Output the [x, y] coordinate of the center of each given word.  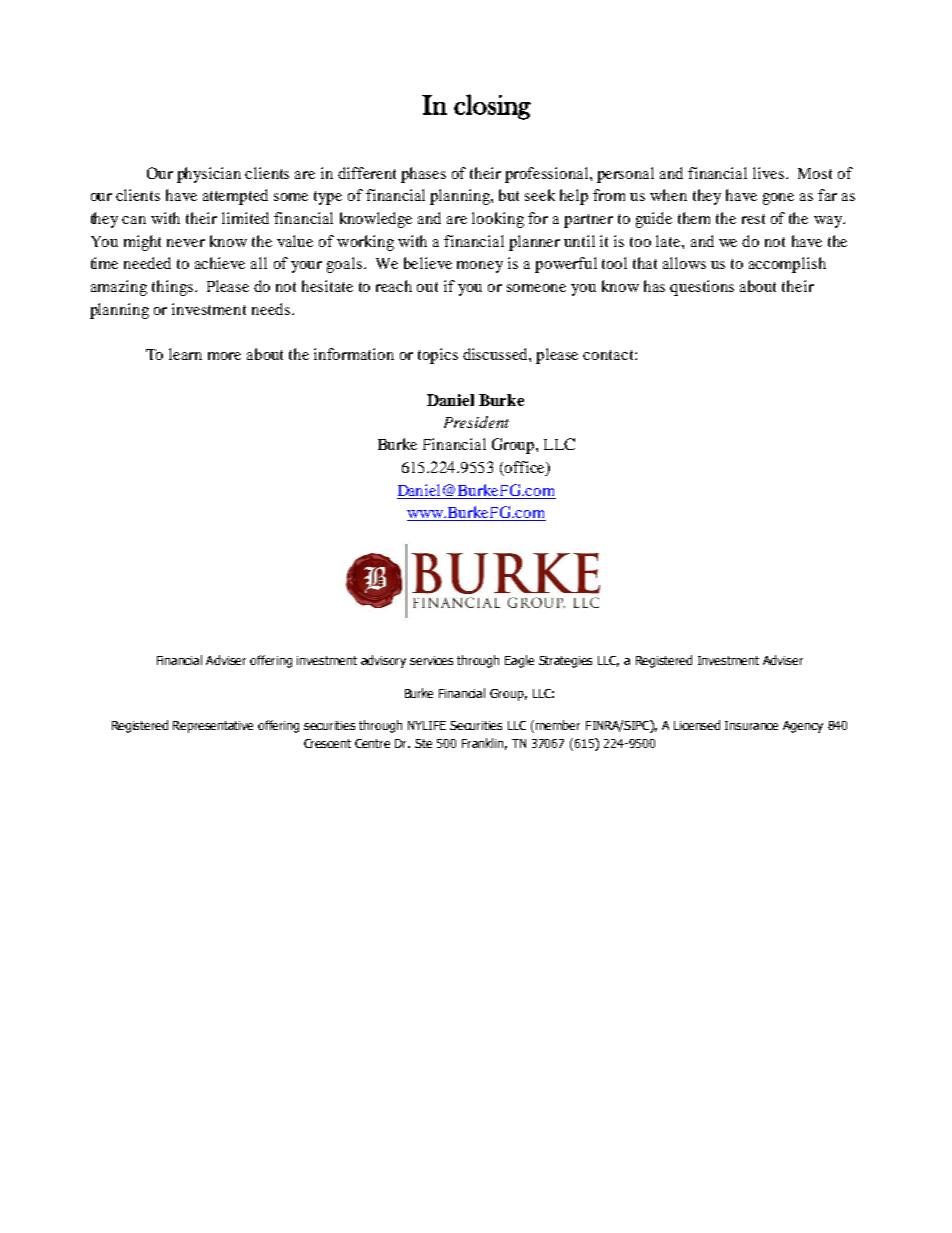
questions [702, 288]
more [224, 356]
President [476, 422]
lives [770, 173]
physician [209, 175]
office [525, 468]
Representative [213, 727]
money [480, 267]
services [431, 660]
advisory [383, 661]
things [172, 288]
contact [609, 355]
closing [492, 107]
